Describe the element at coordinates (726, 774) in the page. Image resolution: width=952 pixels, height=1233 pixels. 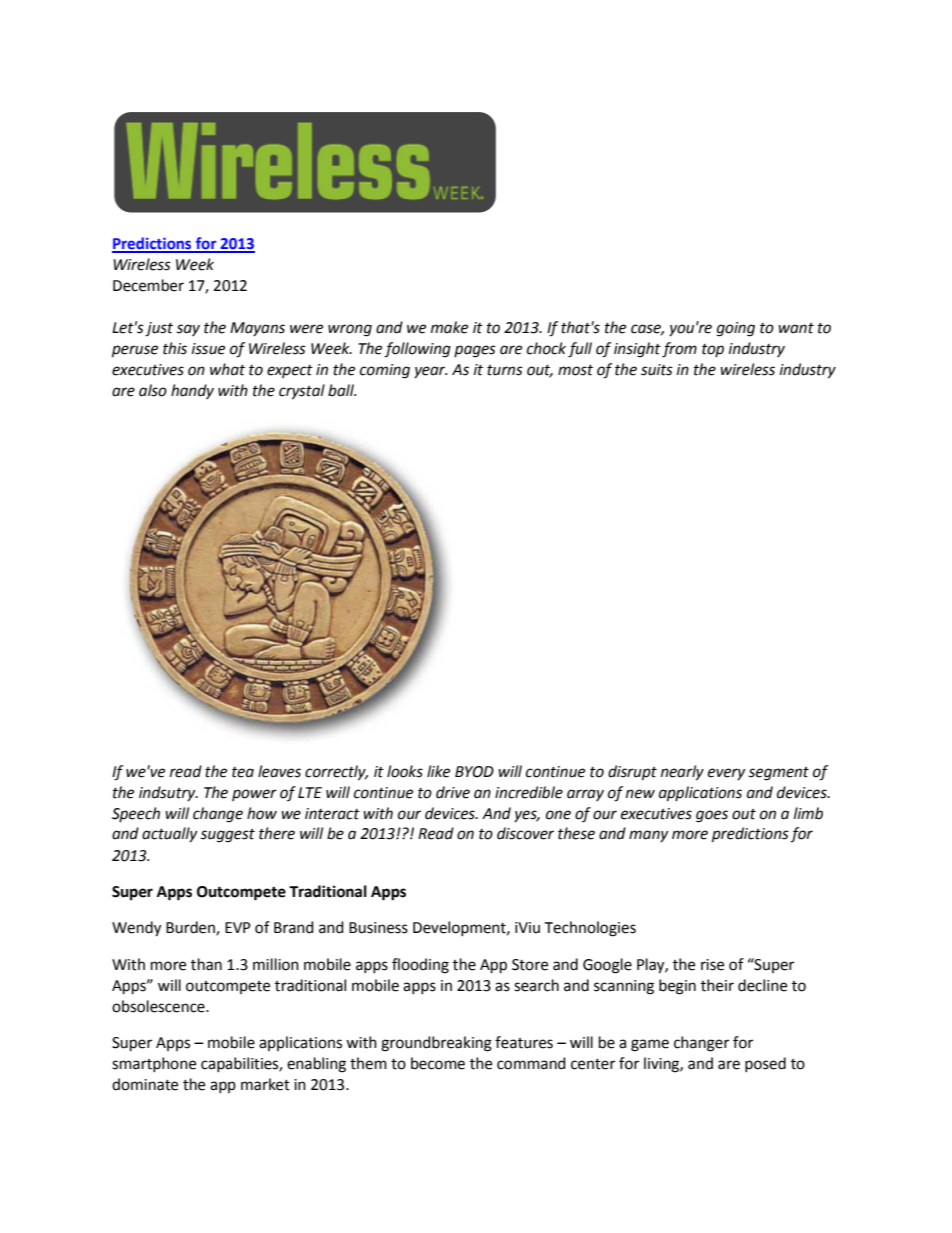
I see `every` at that location.
